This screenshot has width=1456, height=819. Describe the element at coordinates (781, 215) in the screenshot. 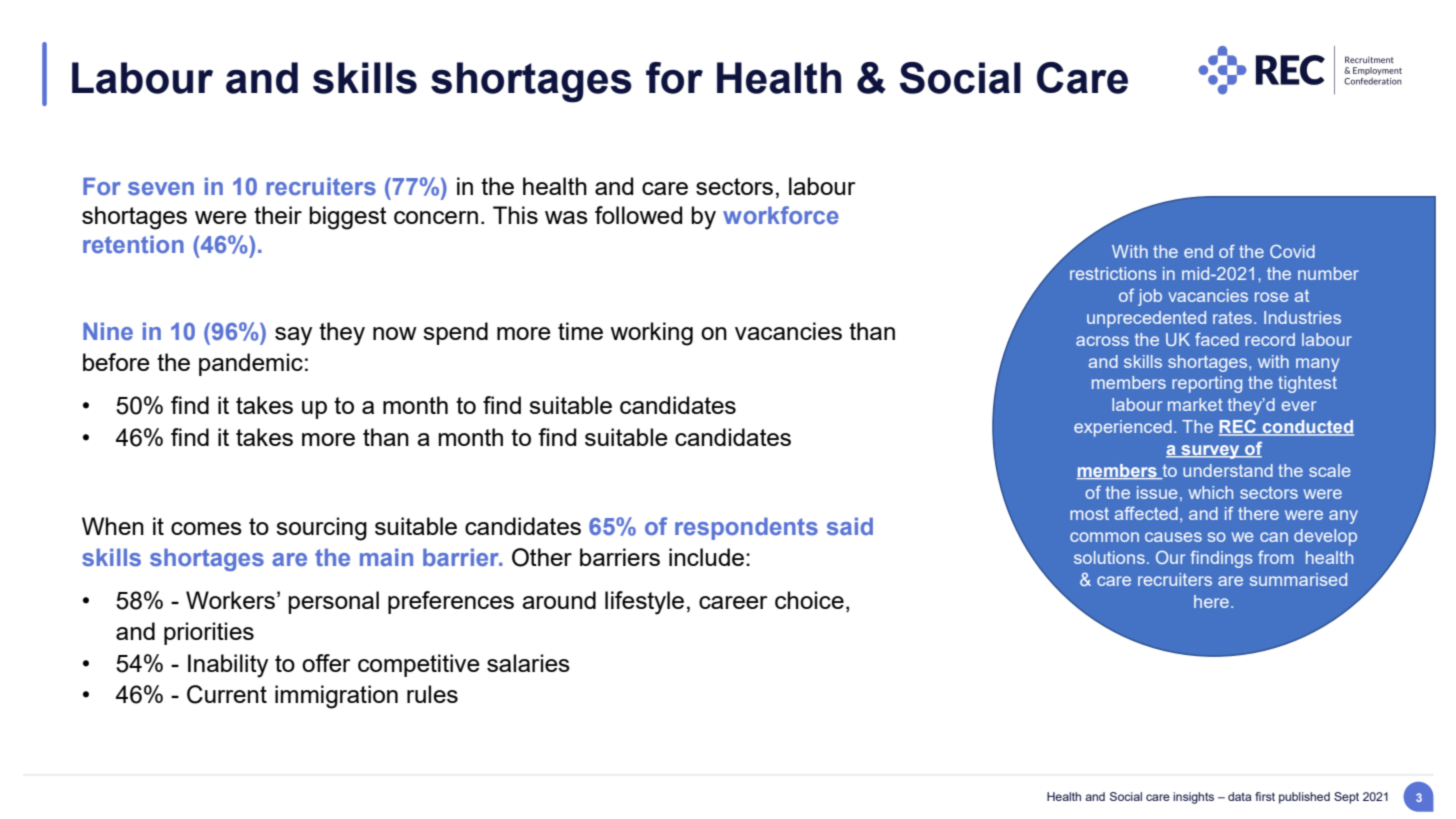

I see `workforce` at that location.
